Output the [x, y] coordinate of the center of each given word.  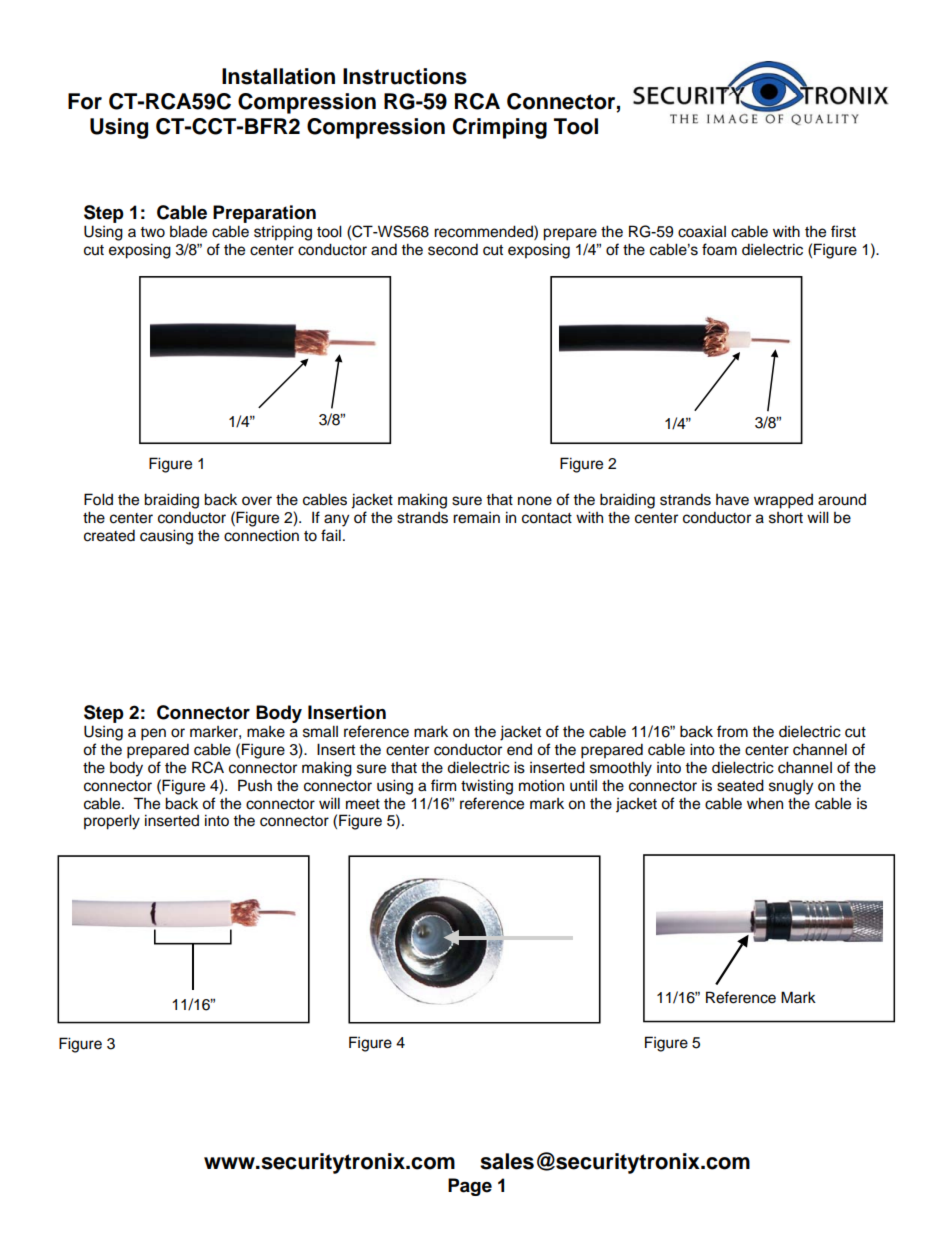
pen [153, 734]
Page [470, 1187]
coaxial [702, 231]
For [85, 101]
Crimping [500, 128]
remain [476, 518]
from [732, 731]
